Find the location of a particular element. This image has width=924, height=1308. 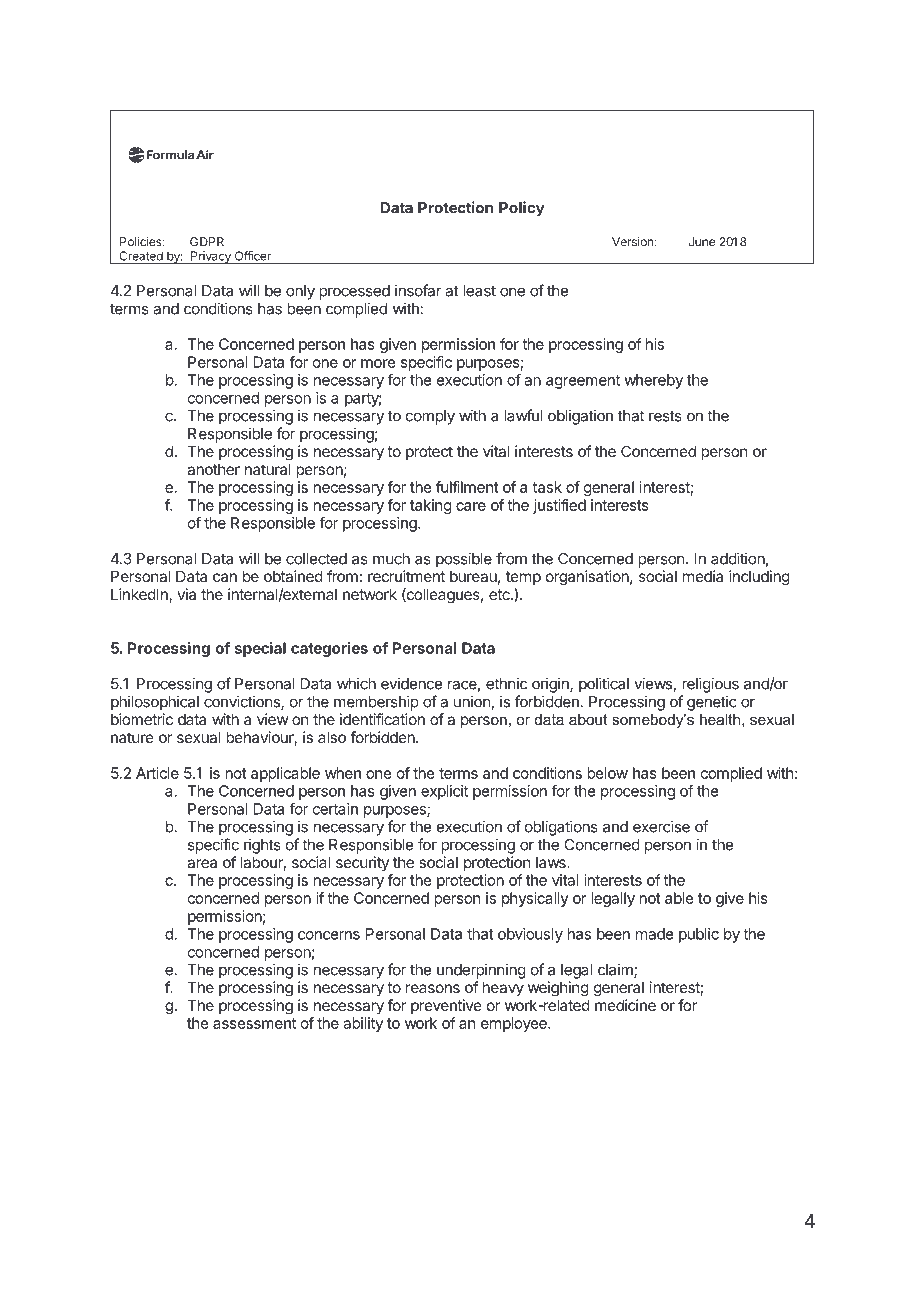

preventive is located at coordinates (446, 1006).
